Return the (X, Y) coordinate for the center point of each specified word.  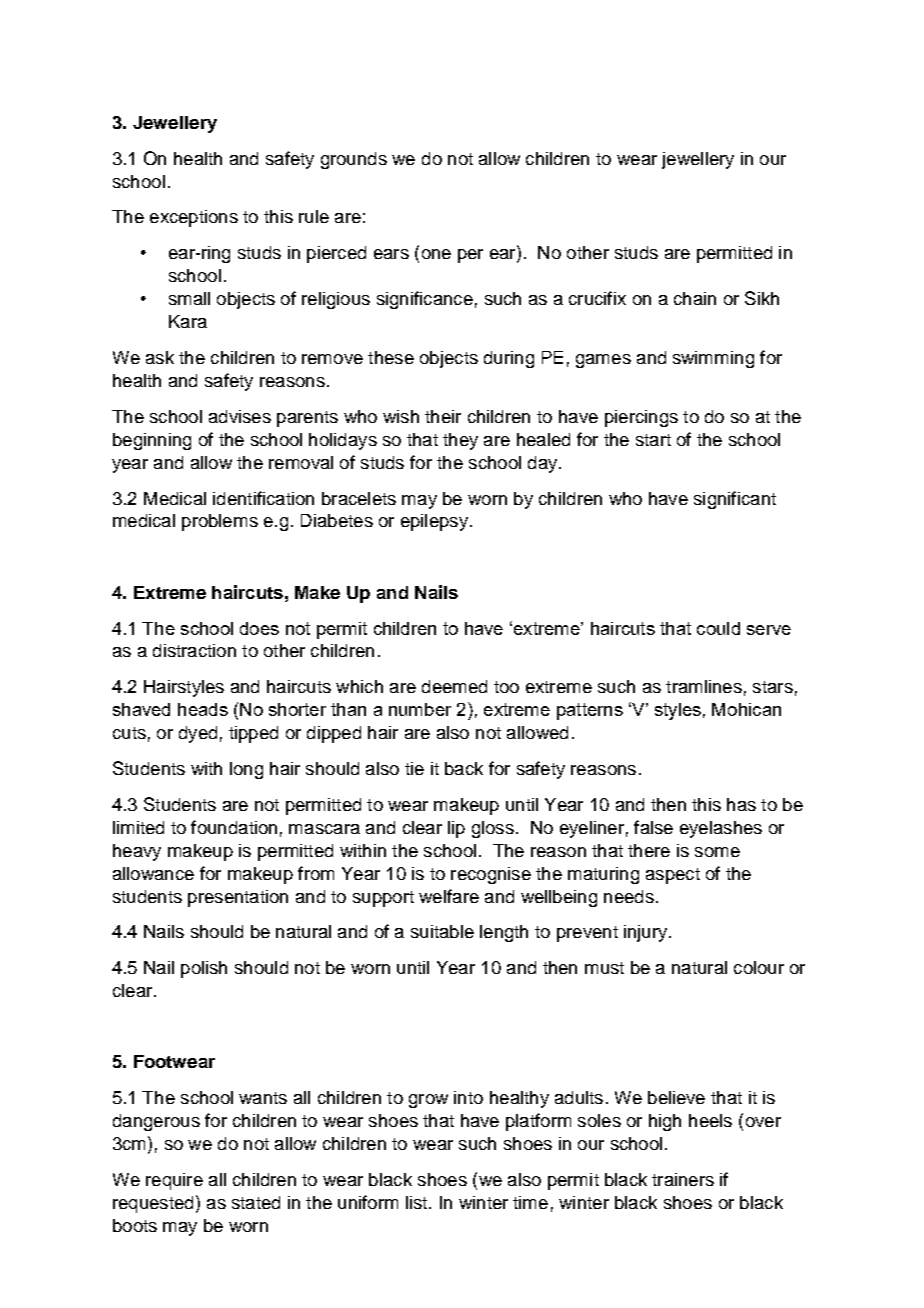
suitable (442, 931)
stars (773, 687)
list (418, 1202)
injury (647, 933)
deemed (454, 686)
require (174, 1181)
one (436, 254)
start (653, 440)
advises (240, 416)
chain (695, 298)
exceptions (194, 218)
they (460, 441)
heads (203, 709)
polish (204, 969)
